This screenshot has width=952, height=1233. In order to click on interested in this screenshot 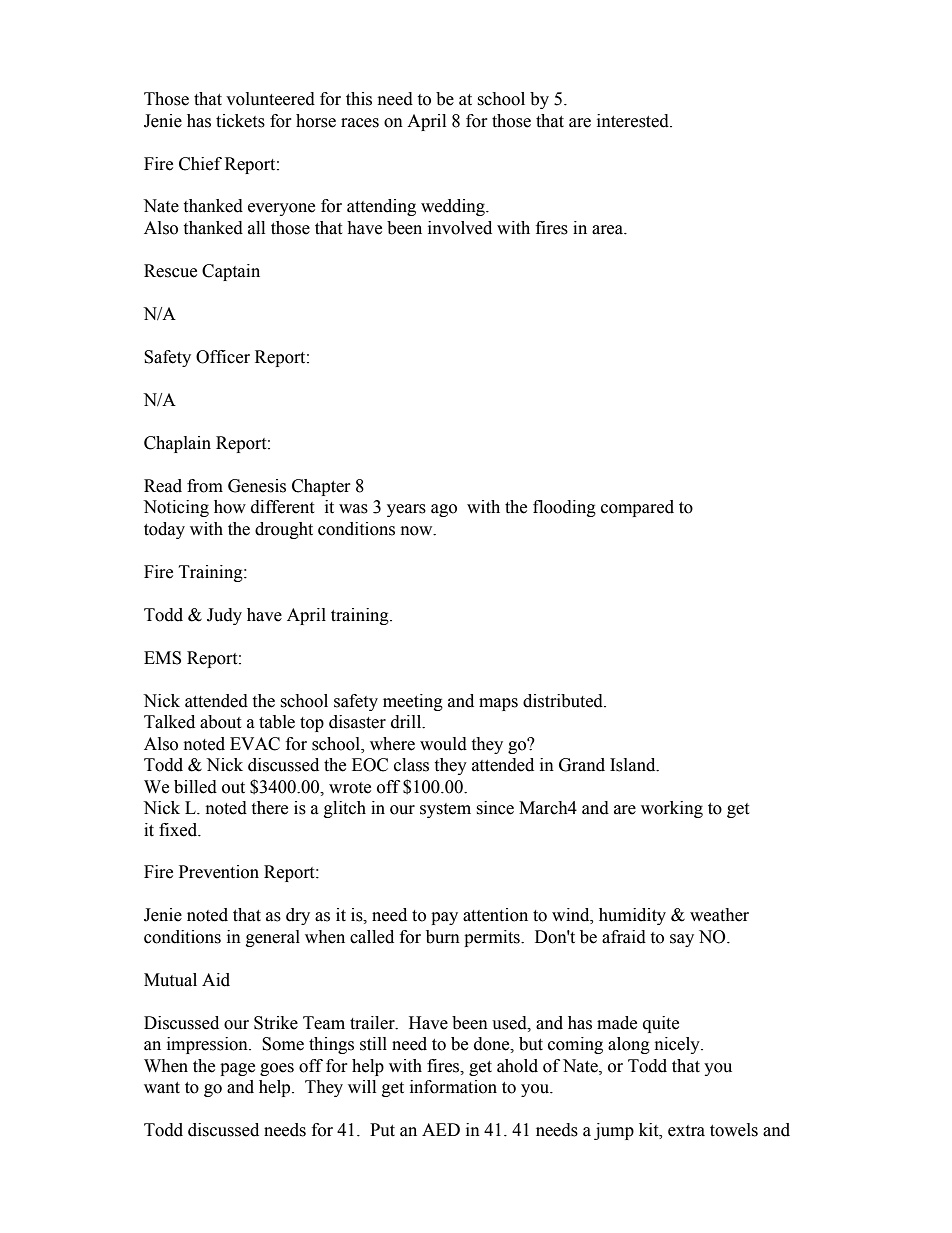, I will do `click(634, 121)`.
